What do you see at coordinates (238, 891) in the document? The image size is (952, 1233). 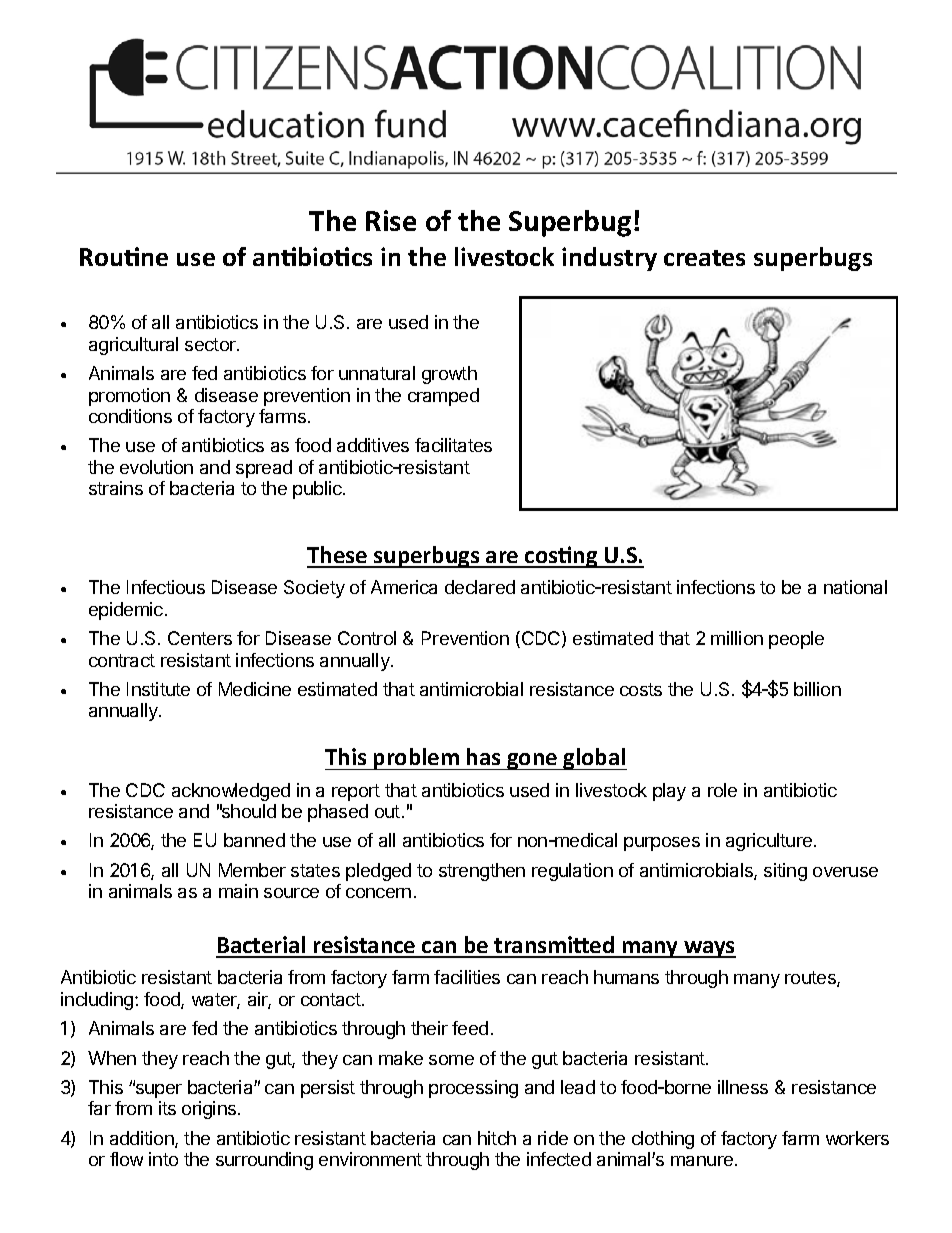 I see `main` at bounding box center [238, 891].
